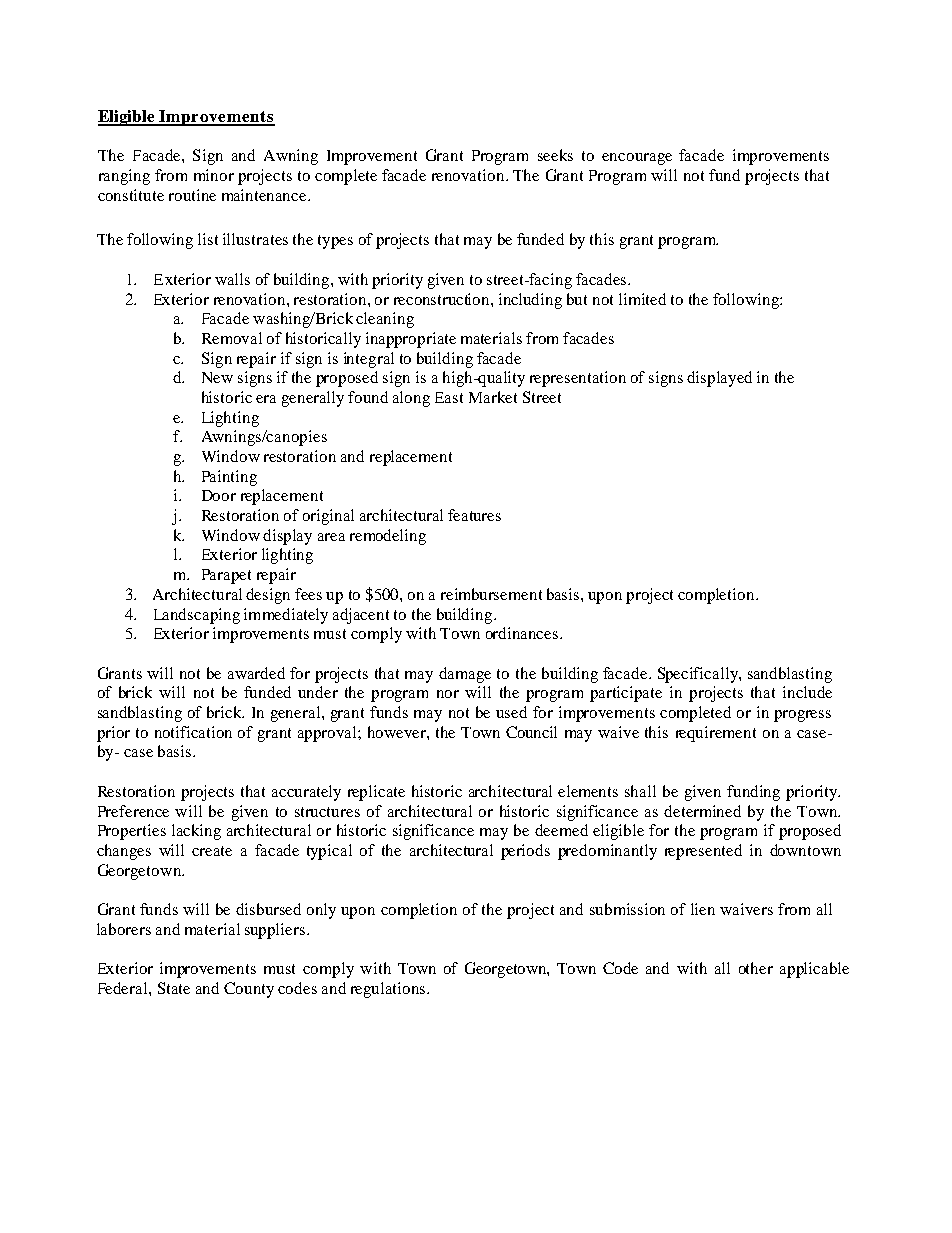 The width and height of the document is (952, 1233). I want to click on seeks, so click(555, 155).
